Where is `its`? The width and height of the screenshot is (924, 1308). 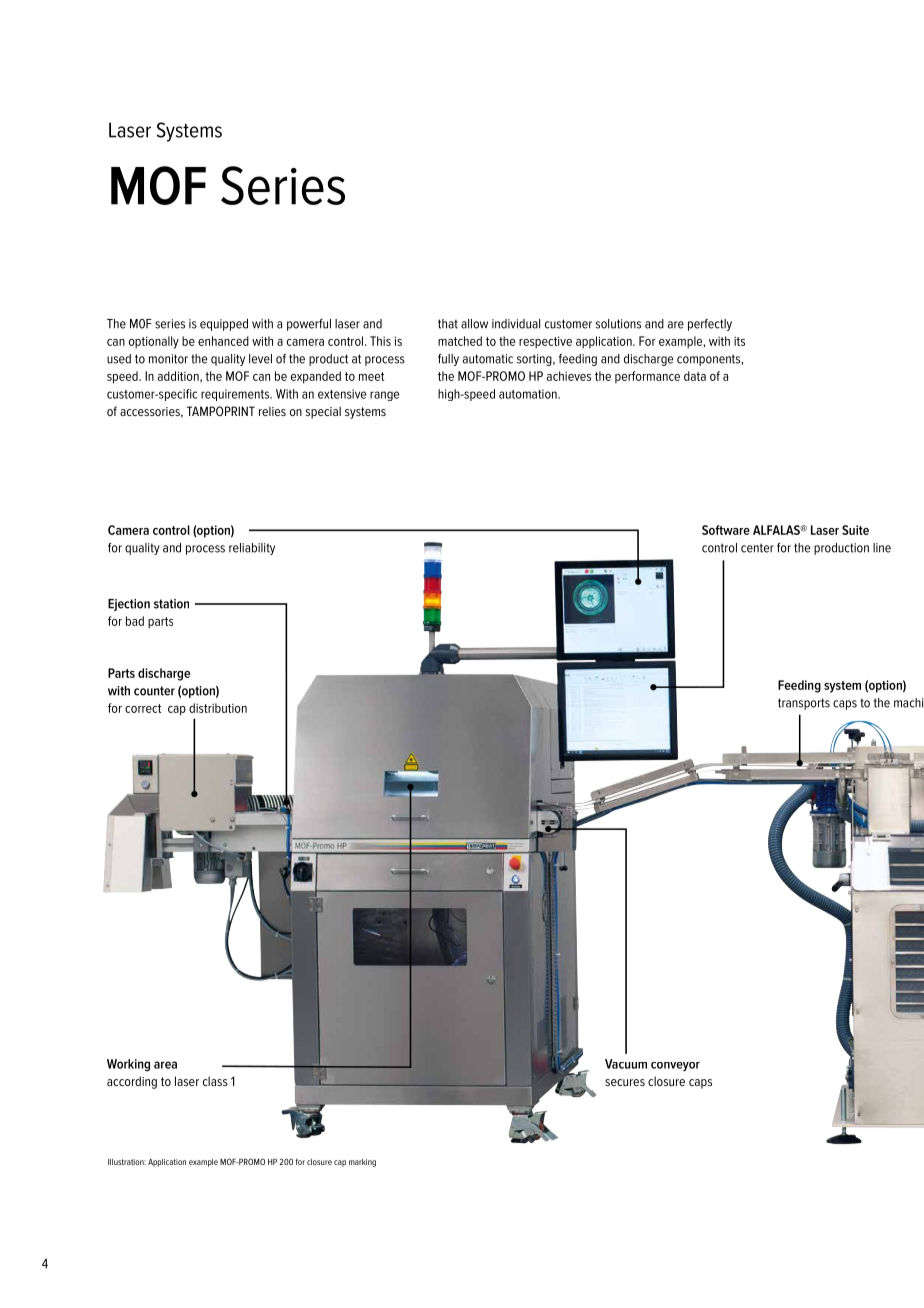 its is located at coordinates (739, 341).
